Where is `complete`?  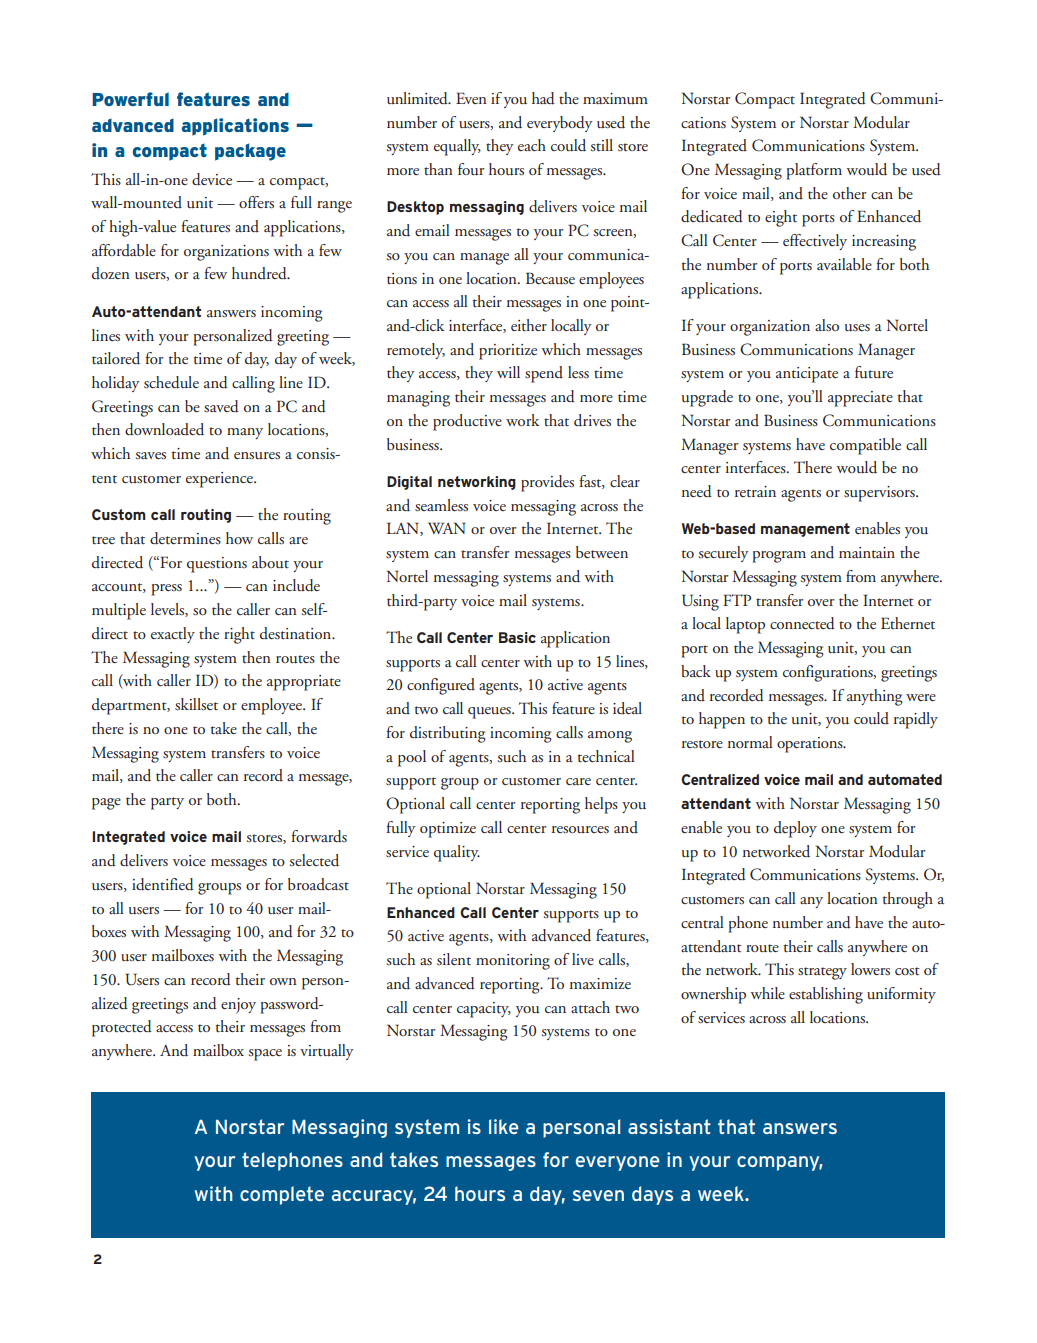 complete is located at coordinates (282, 1195).
